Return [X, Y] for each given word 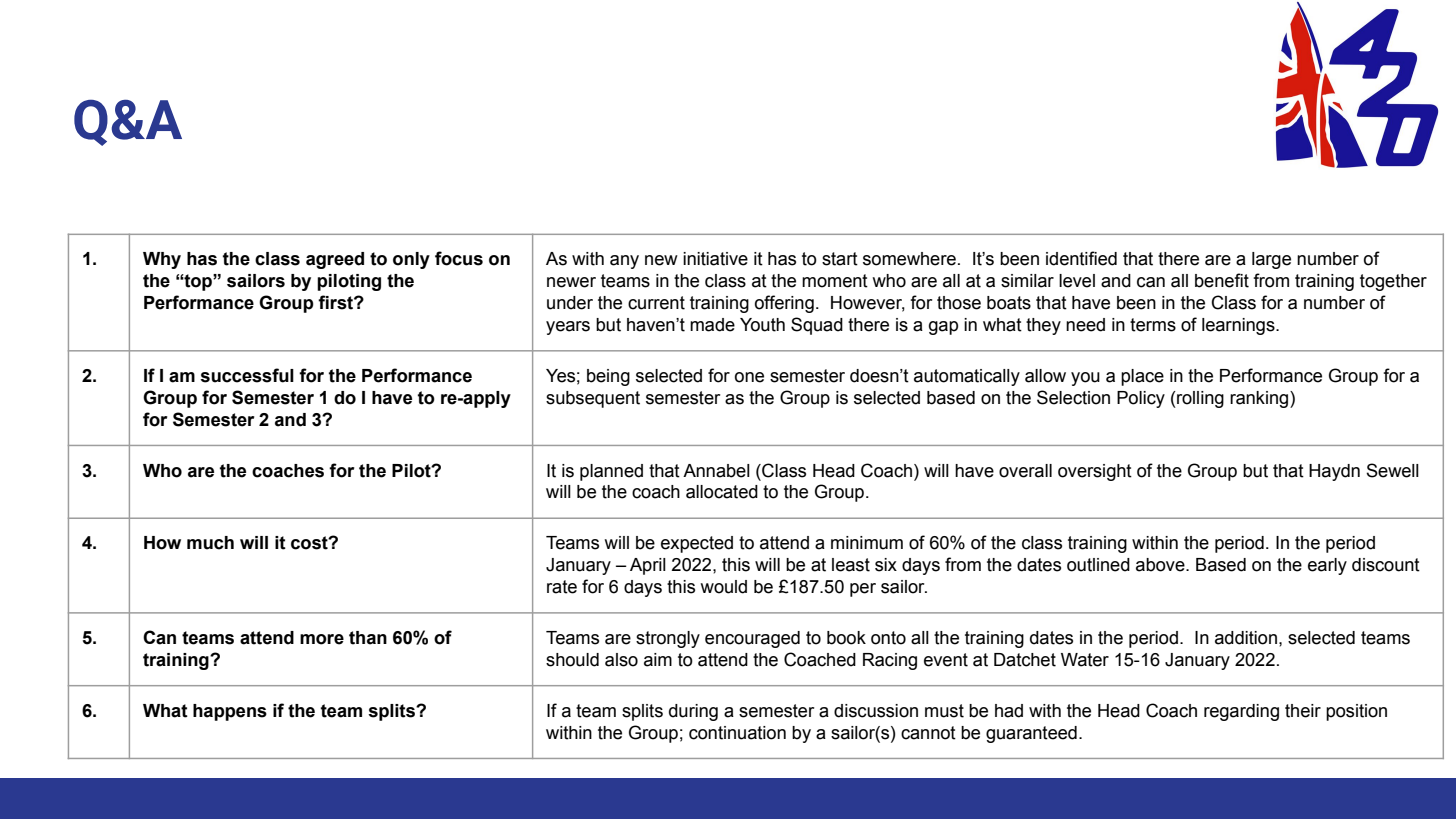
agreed [335, 260]
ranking [1260, 399]
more [322, 639]
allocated [722, 492]
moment [835, 281]
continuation [737, 733]
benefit [1222, 280]
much [210, 543]
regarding [1241, 712]
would [723, 587]
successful [247, 375]
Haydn [1334, 472]
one [749, 377]
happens [230, 712]
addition [1246, 638]
